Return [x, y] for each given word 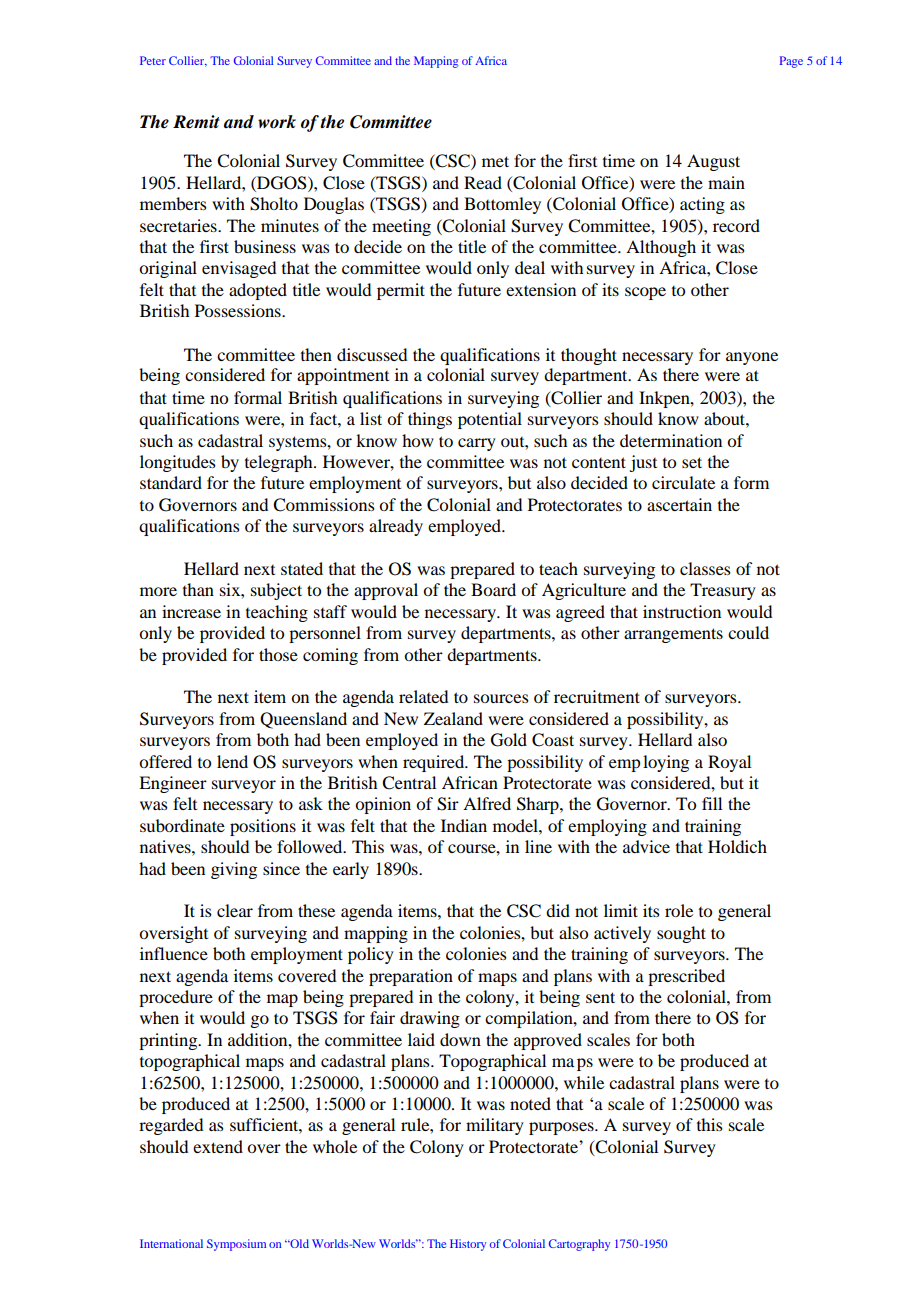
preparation [411, 977]
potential [490, 420]
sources [501, 698]
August [713, 162]
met [495, 161]
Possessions [239, 310]
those [278, 654]
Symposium [236, 1245]
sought [681, 934]
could [748, 632]
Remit [196, 122]
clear [235, 910]
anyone [752, 358]
